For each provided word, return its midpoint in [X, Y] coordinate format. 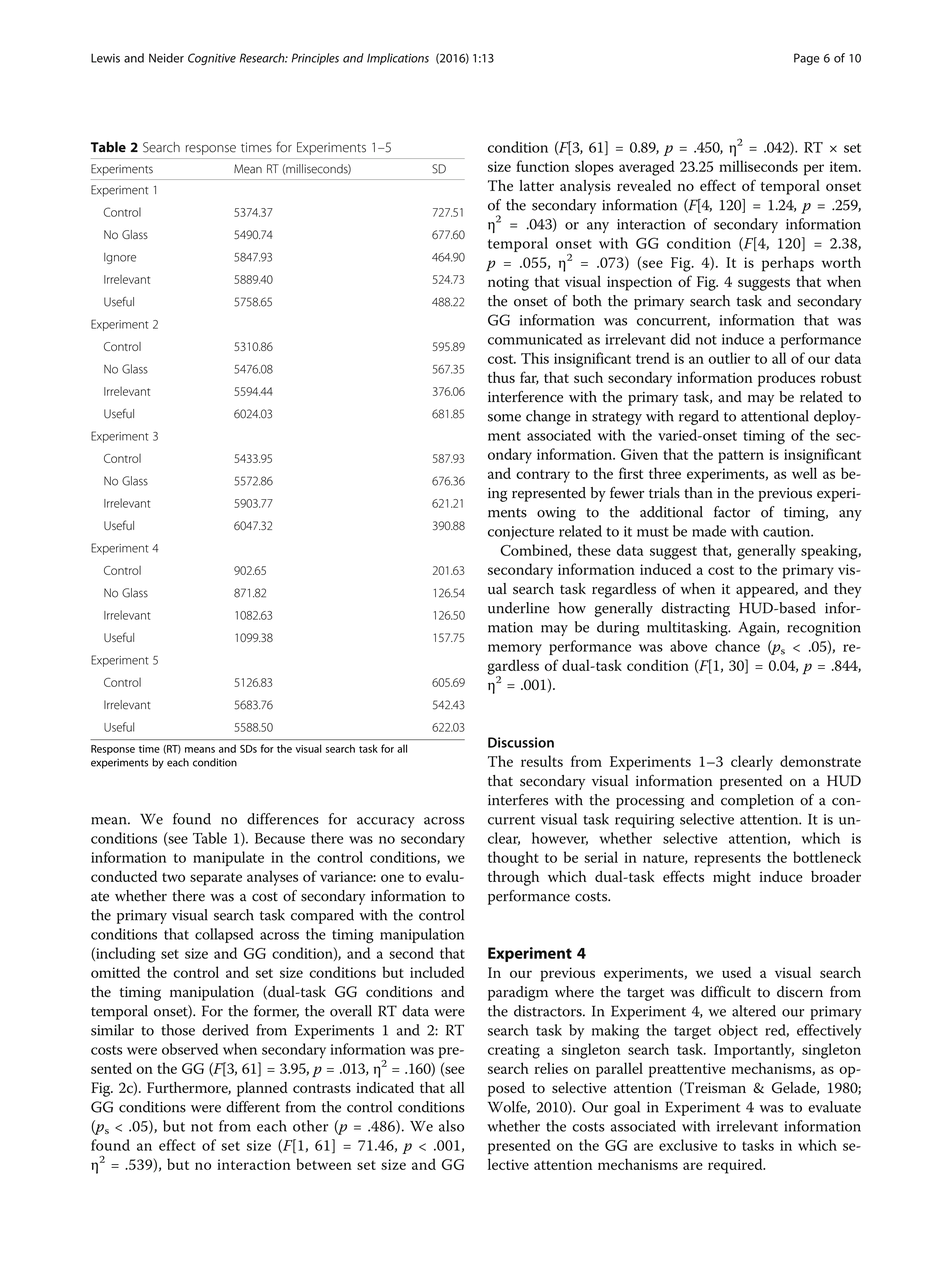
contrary [543, 476]
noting [508, 283]
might [732, 878]
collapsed [224, 935]
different [253, 1107]
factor [732, 512]
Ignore [120, 258]
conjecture [521, 533]
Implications [398, 59]
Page [807, 59]
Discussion [521, 742]
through [513, 878]
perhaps [788, 264]
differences [283, 819]
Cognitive [212, 59]
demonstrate [820, 761]
